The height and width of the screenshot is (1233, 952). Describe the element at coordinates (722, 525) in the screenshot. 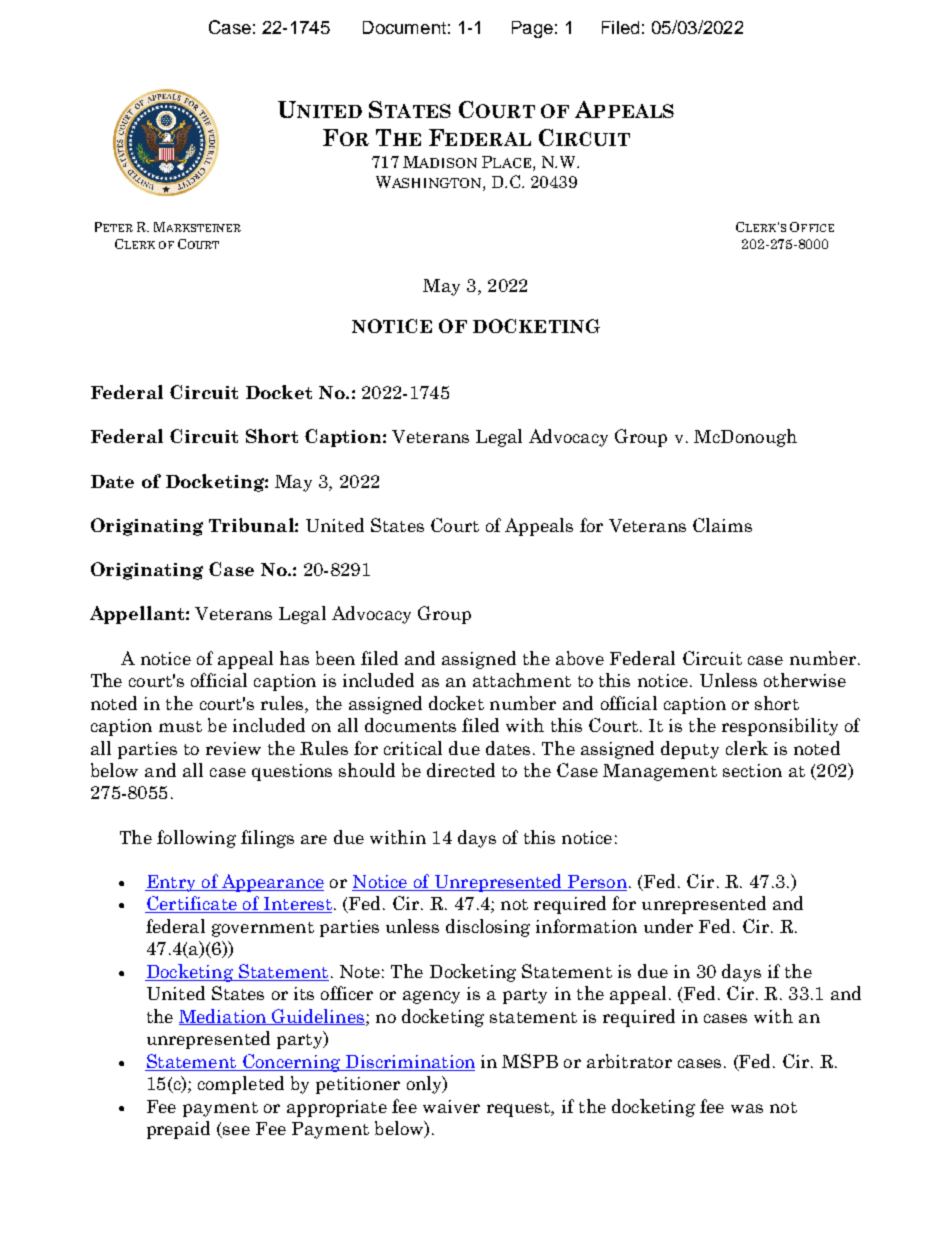

I see `Claims` at that location.
